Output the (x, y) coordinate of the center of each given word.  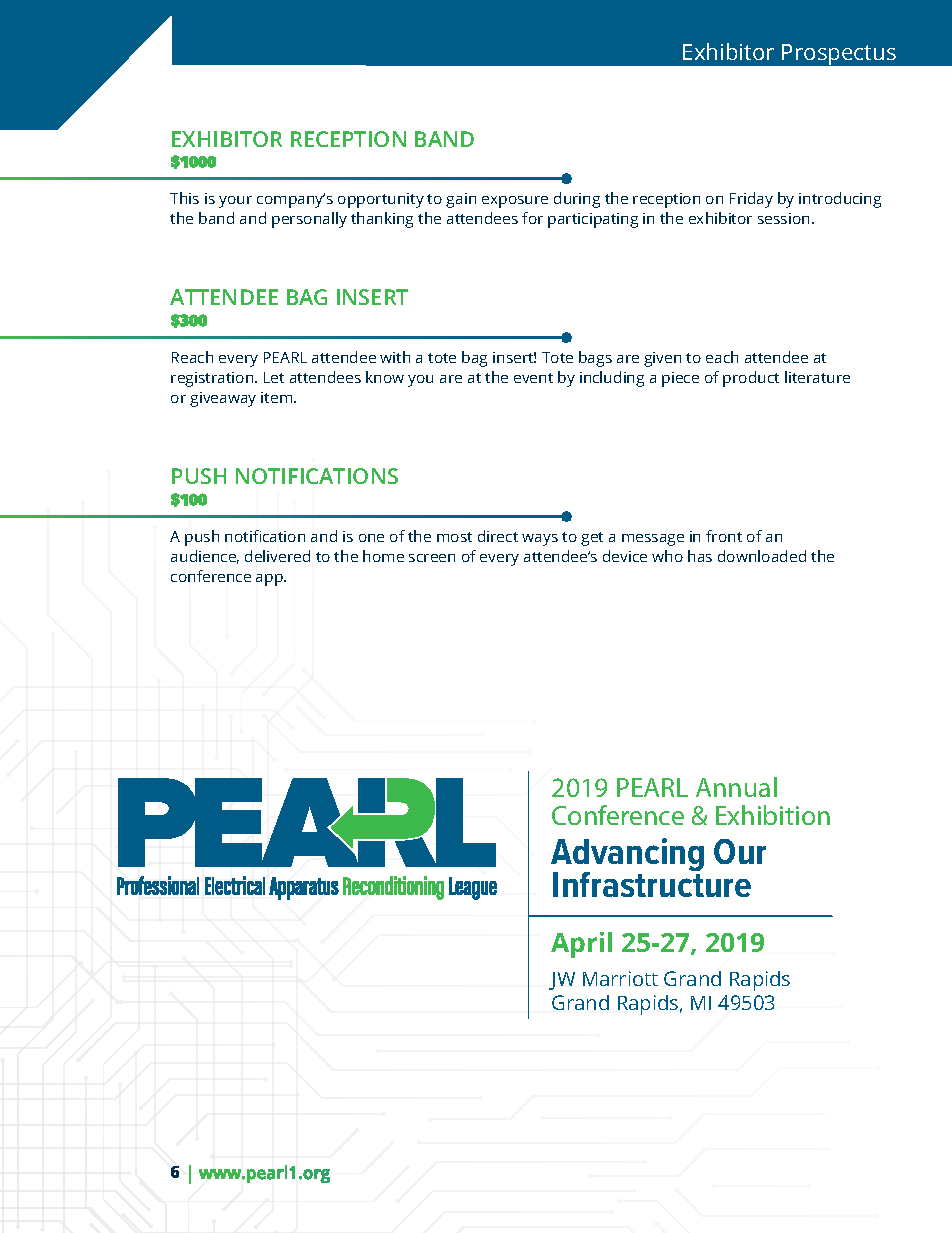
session (783, 218)
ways (540, 540)
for (532, 218)
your (235, 202)
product (751, 379)
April (581, 945)
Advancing (627, 856)
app (270, 580)
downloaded (762, 556)
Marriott (620, 978)
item (278, 397)
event (533, 378)
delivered (277, 556)
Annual (736, 787)
